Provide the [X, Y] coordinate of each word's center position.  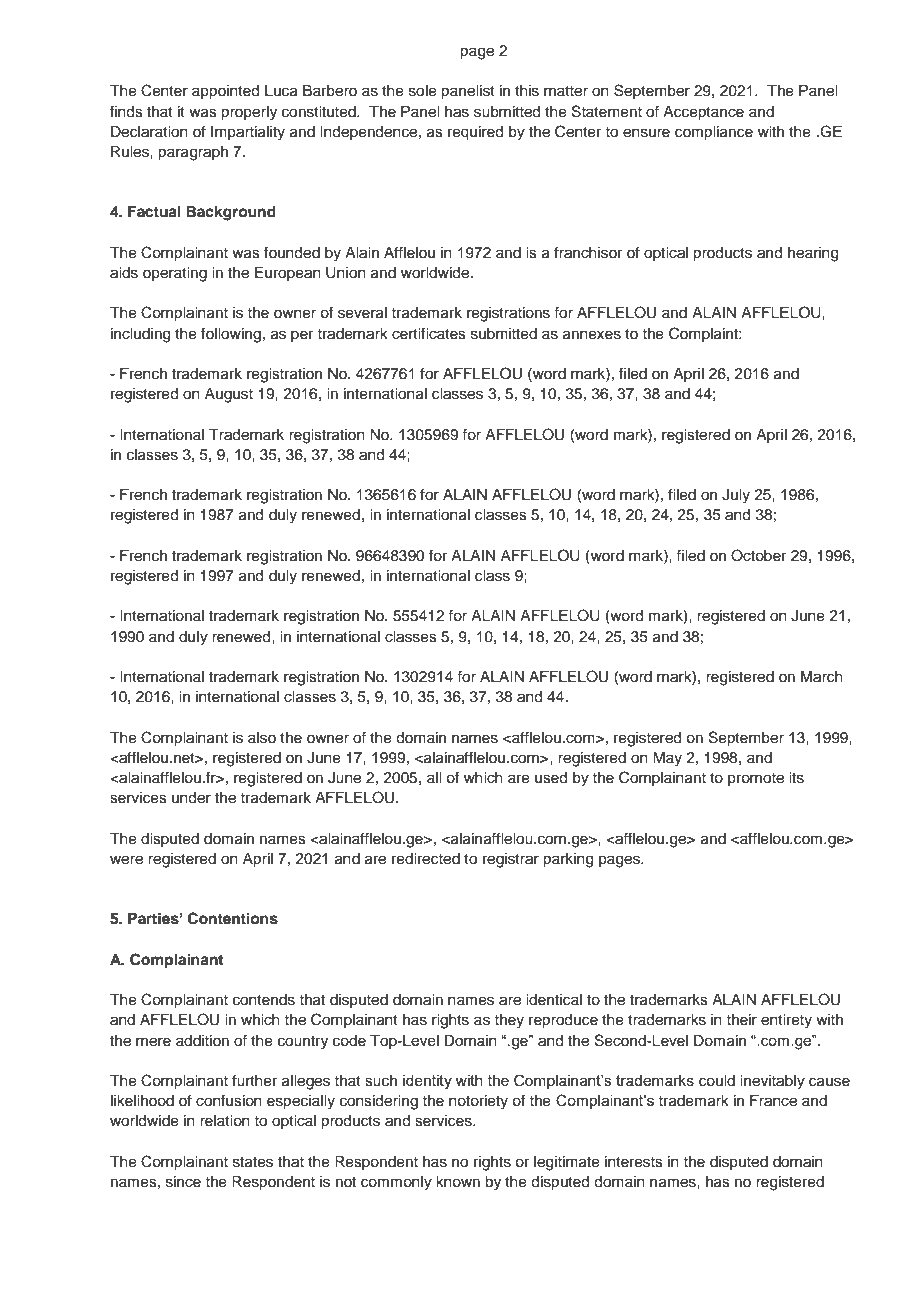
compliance [714, 133]
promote [756, 779]
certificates [429, 333]
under [191, 798]
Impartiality [248, 133]
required [475, 133]
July [736, 496]
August [229, 395]
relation [225, 1121]
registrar [511, 860]
